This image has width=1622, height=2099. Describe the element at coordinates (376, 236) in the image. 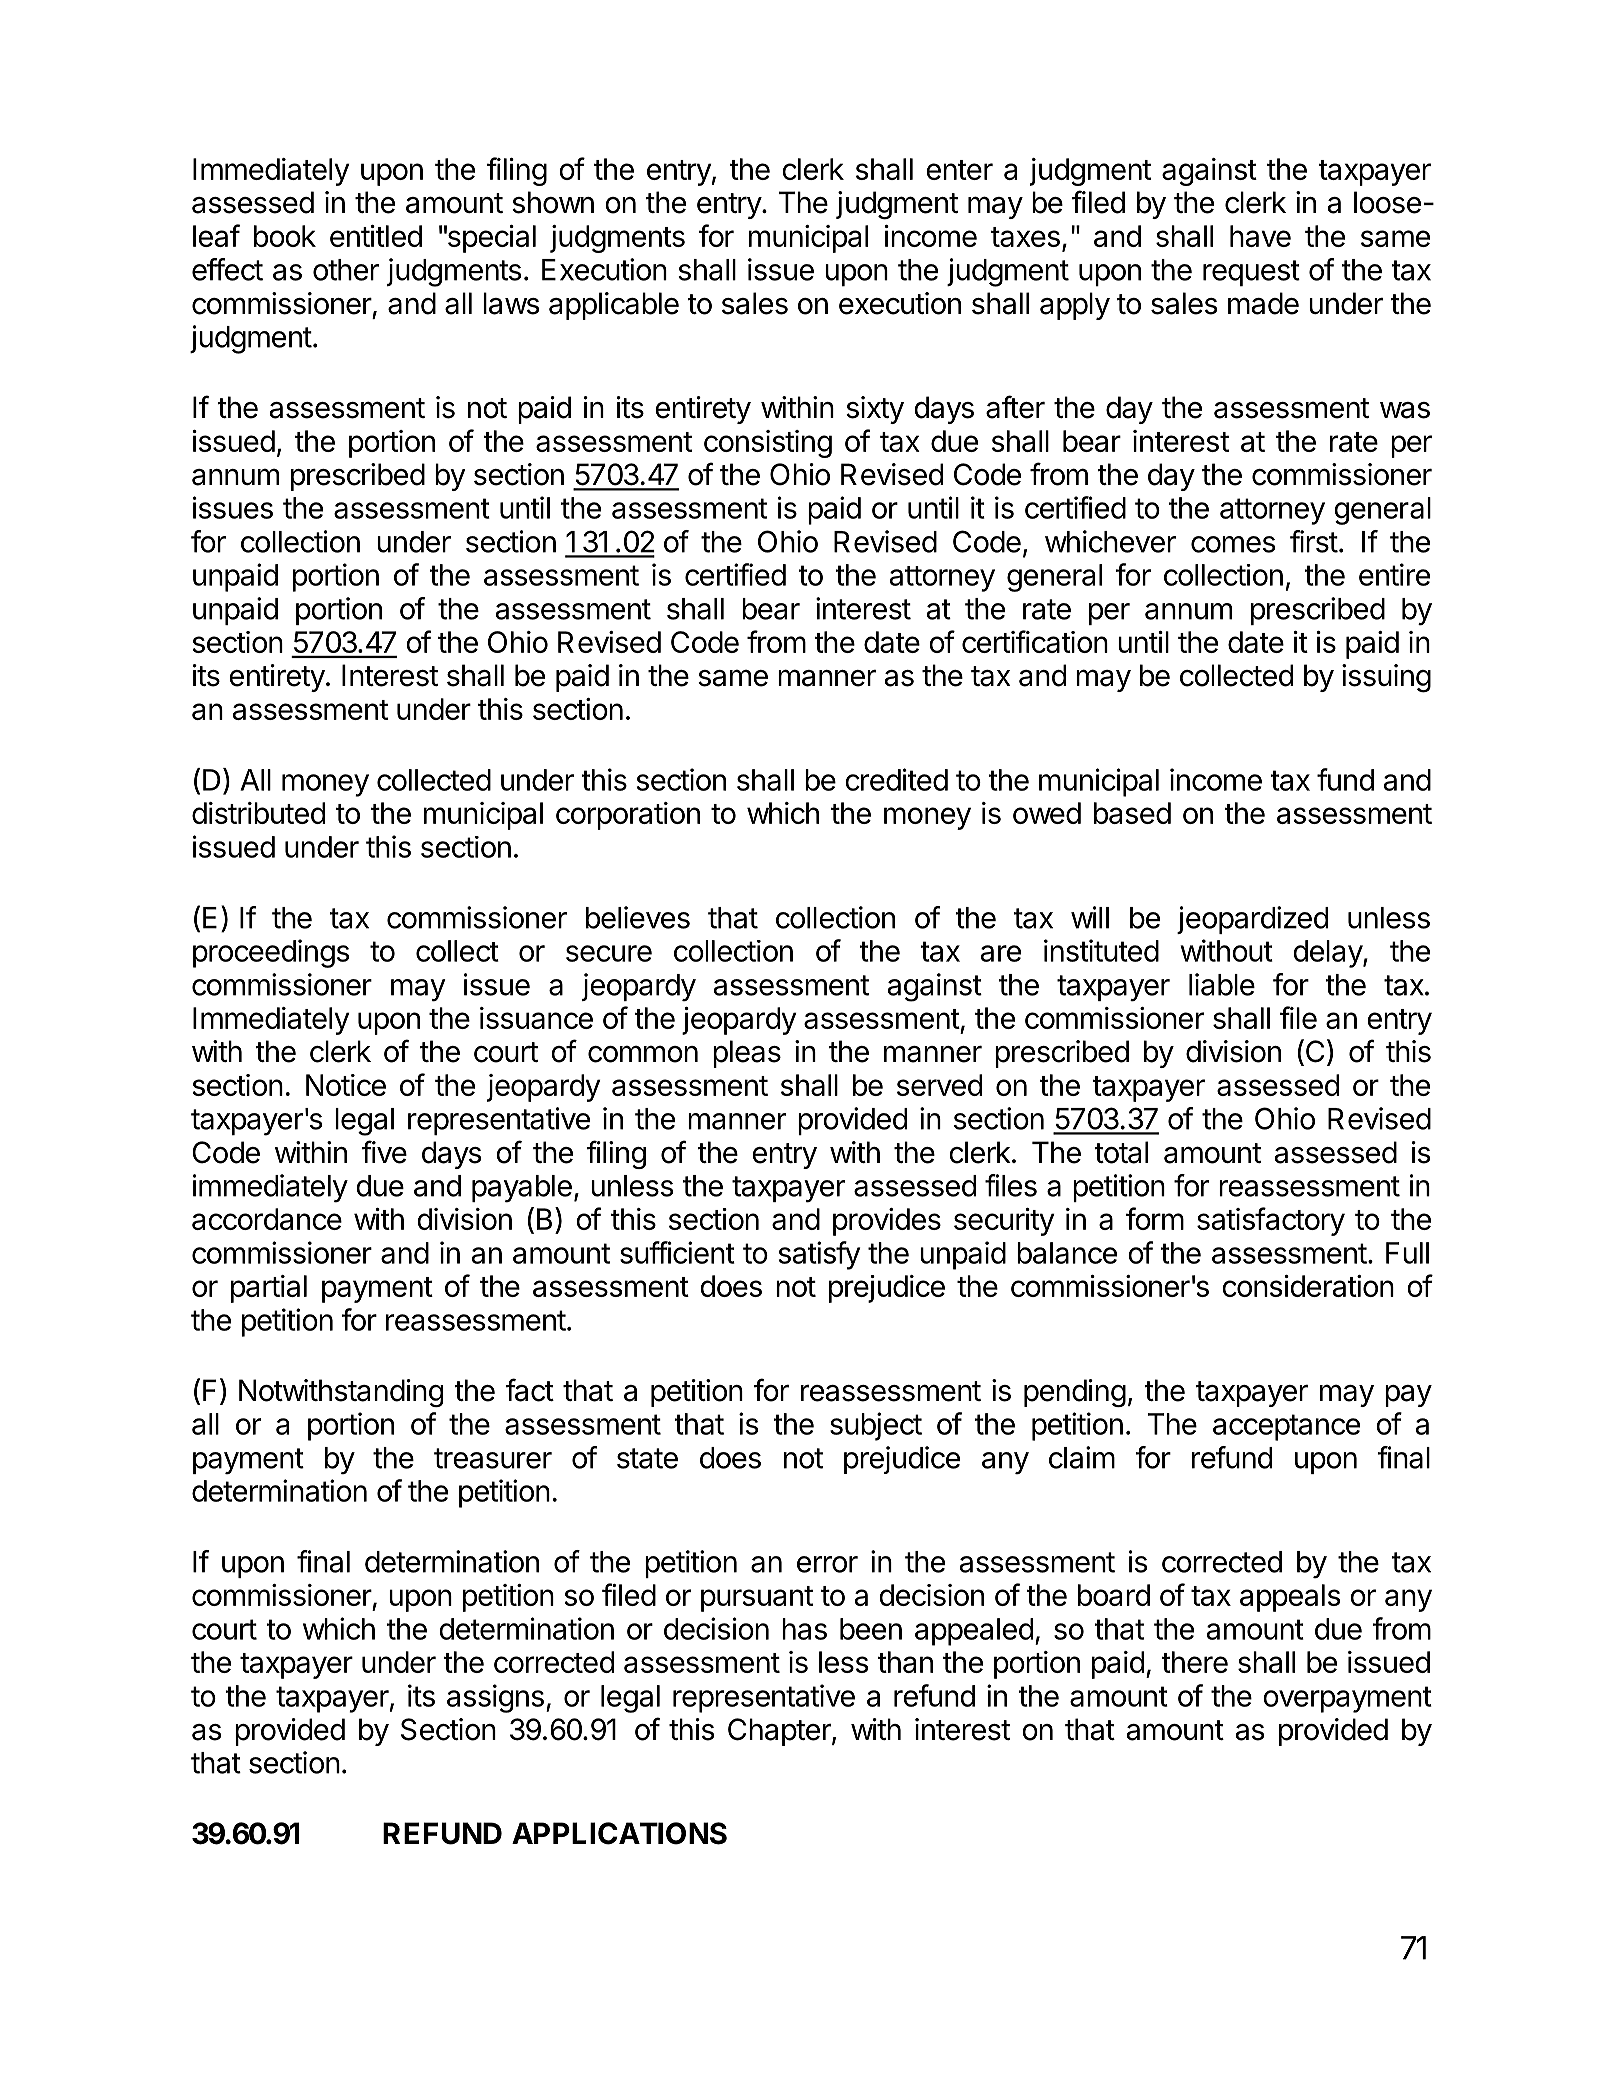

I see `entitled` at that location.
